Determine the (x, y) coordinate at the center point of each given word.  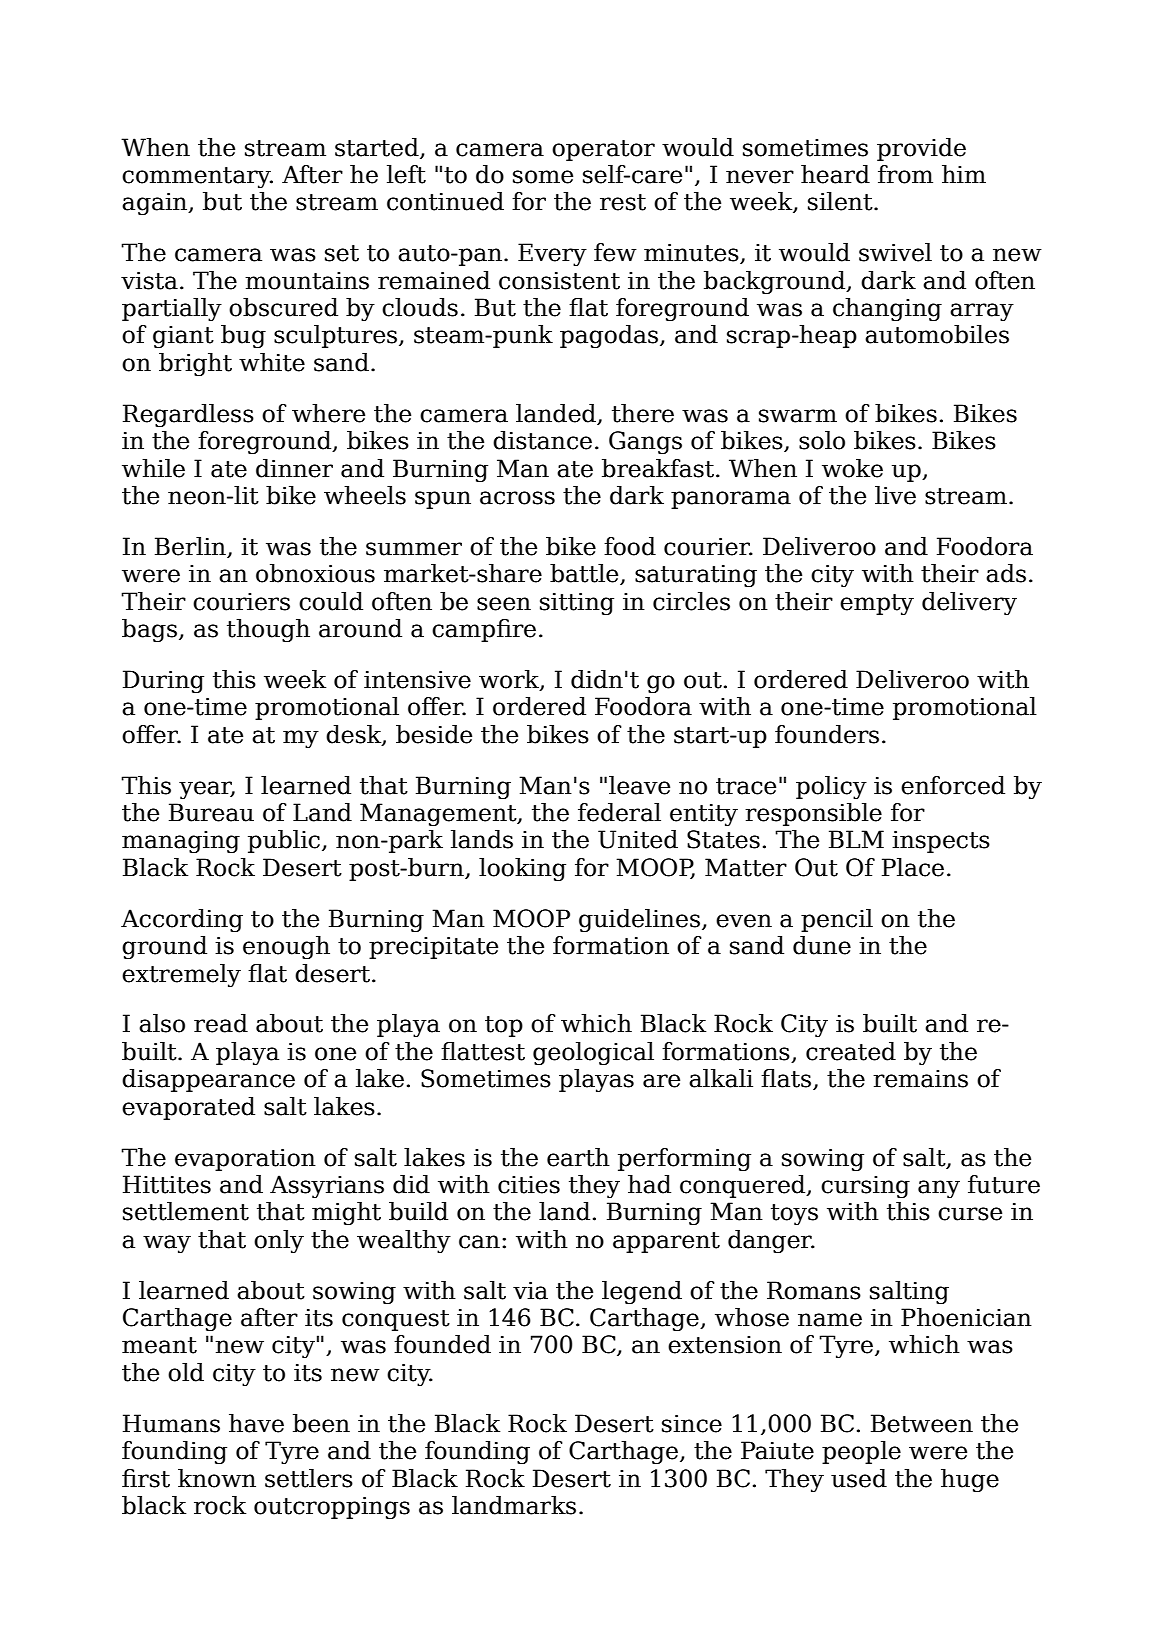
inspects (941, 841)
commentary (197, 177)
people (861, 1452)
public (284, 841)
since (692, 1423)
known (217, 1478)
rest (623, 202)
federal (619, 812)
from (905, 174)
